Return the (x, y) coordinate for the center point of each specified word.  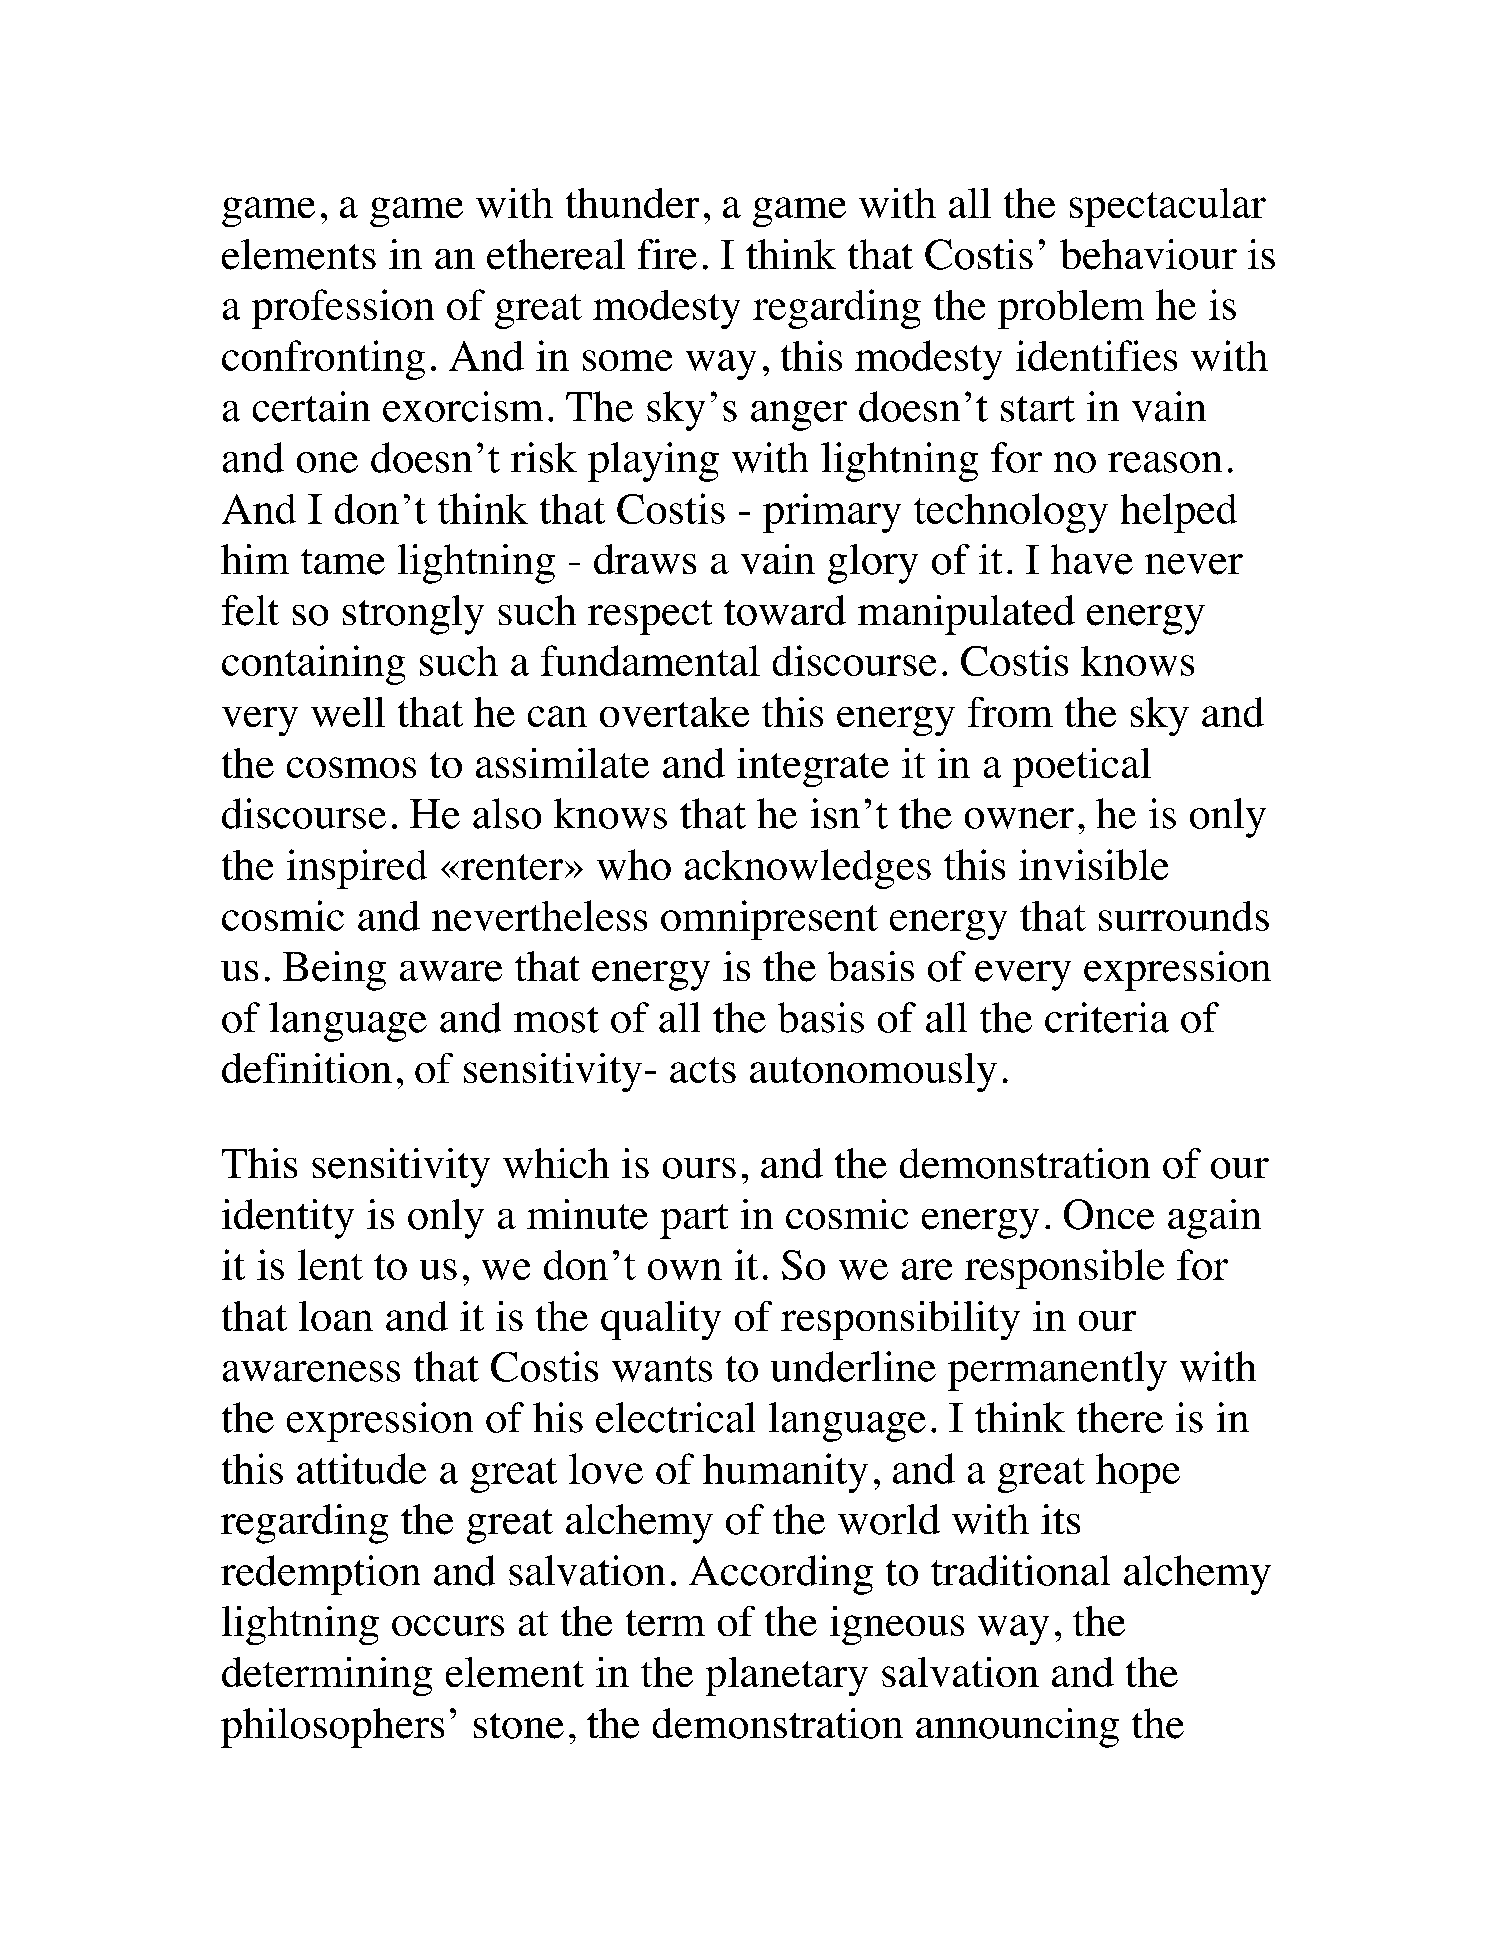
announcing (1017, 1728)
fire (667, 254)
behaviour (1148, 254)
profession (343, 309)
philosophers (332, 1728)
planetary (787, 1676)
